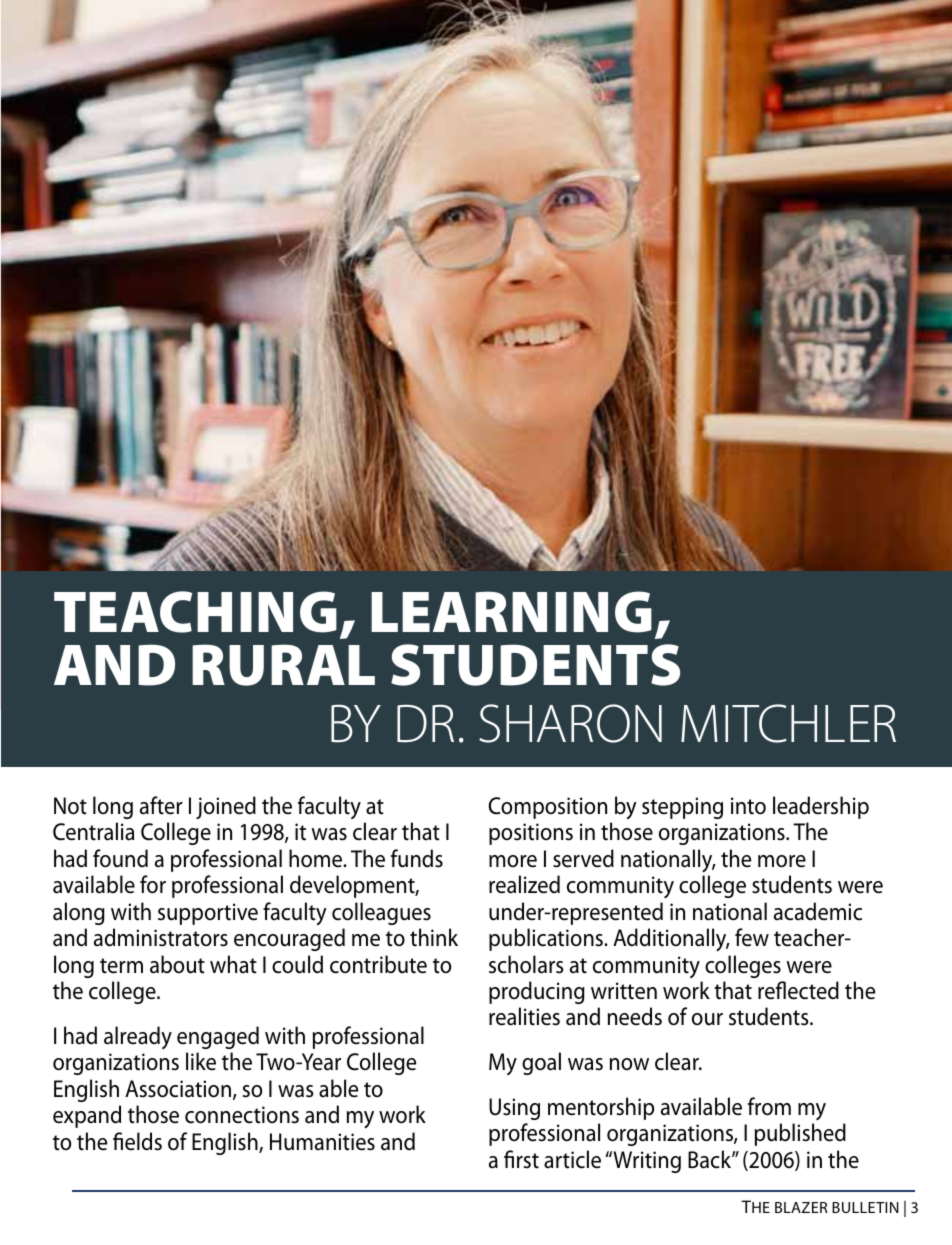 Image resolution: width=952 pixels, height=1245 pixels. What do you see at coordinates (137, 1141) in the screenshot?
I see `fields` at bounding box center [137, 1141].
